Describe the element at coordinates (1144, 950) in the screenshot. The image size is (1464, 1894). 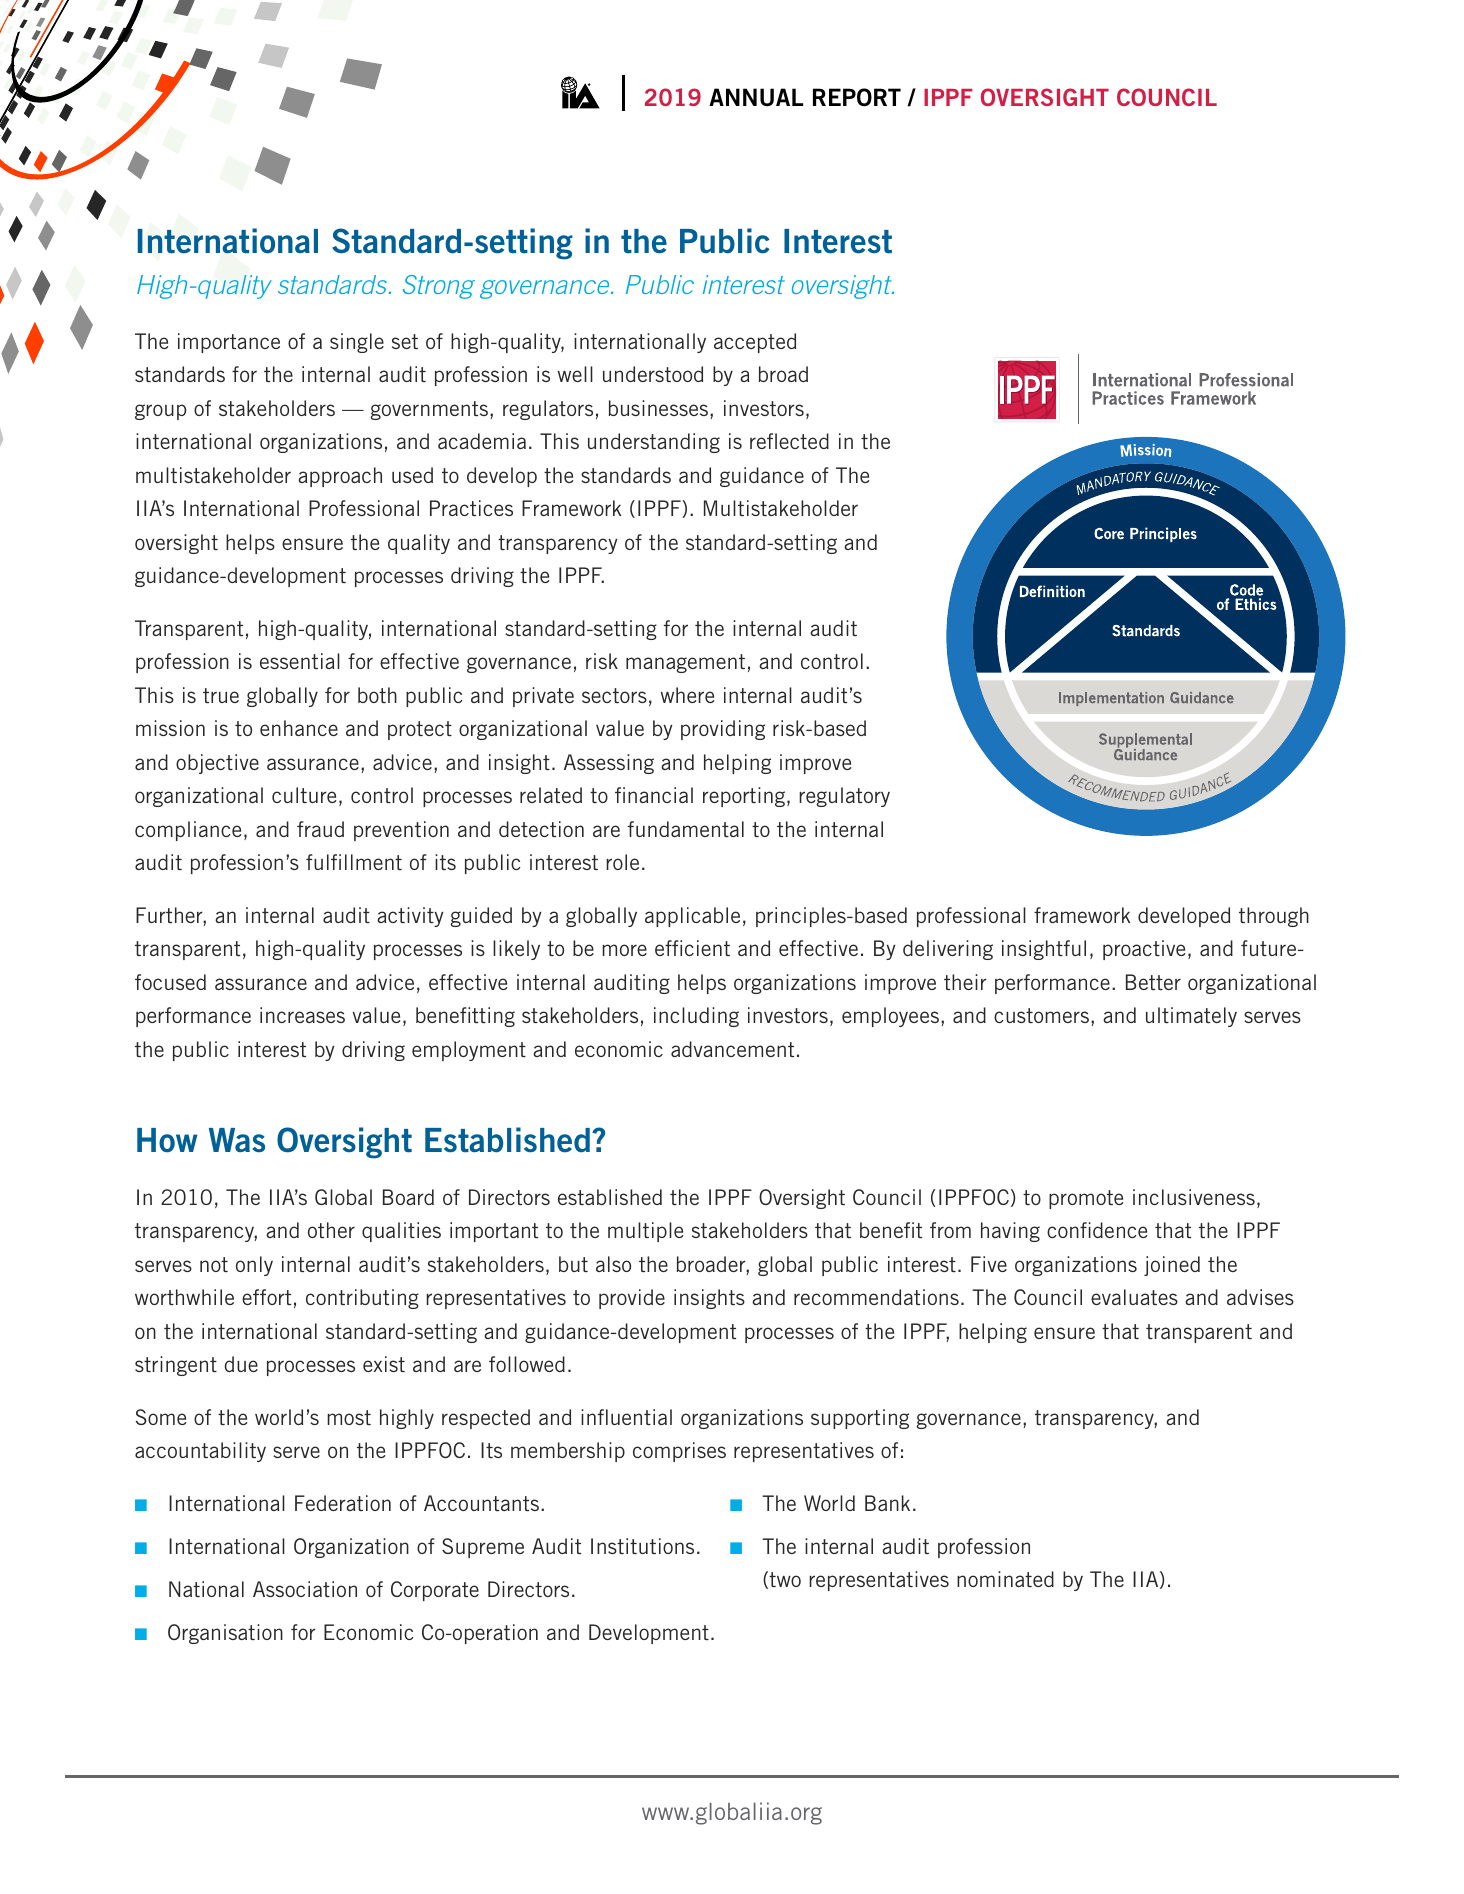
I see `proactive` at that location.
